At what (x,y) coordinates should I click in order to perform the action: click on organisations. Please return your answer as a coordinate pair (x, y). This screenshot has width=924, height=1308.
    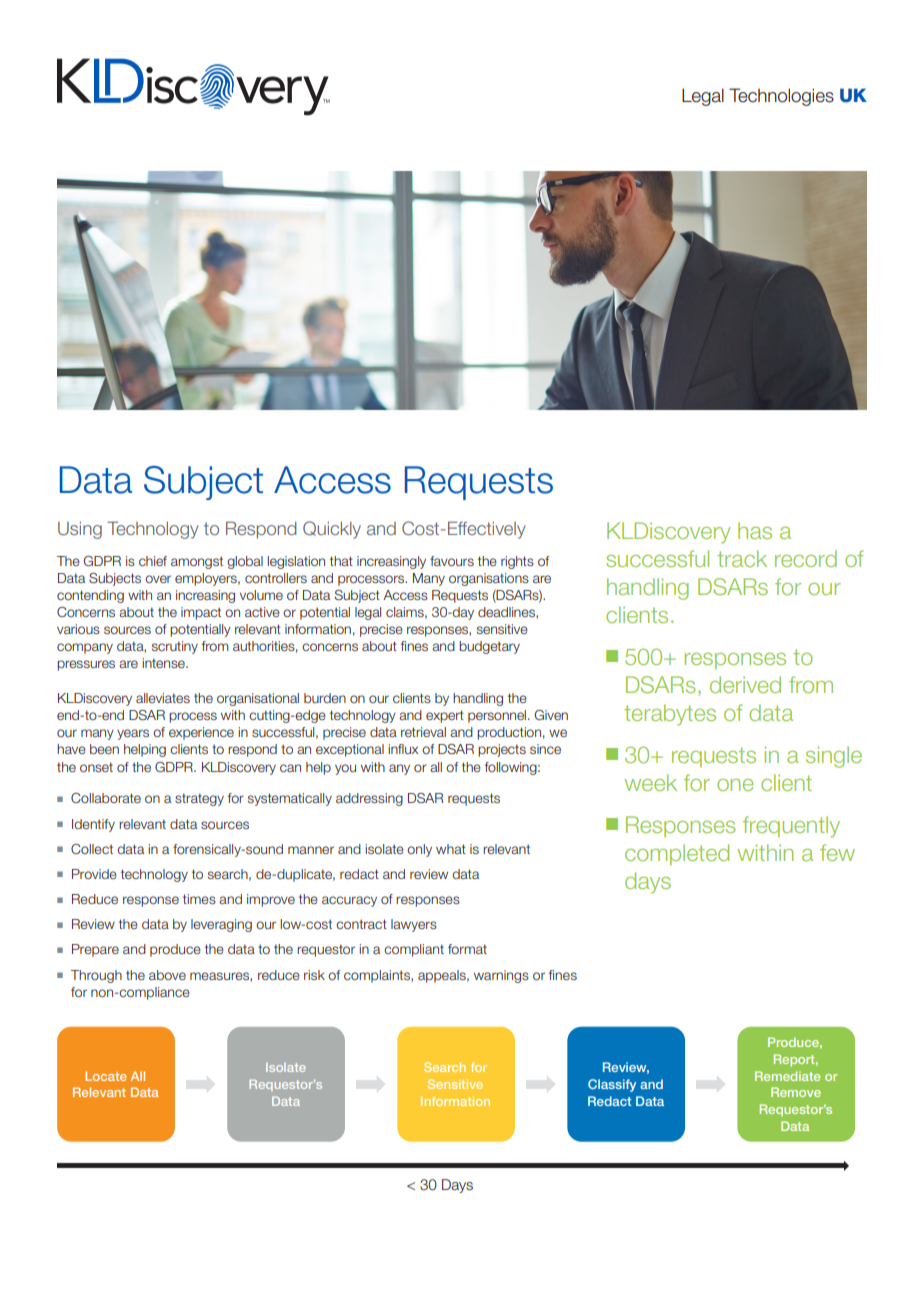
    Looking at the image, I should click on (489, 579).
